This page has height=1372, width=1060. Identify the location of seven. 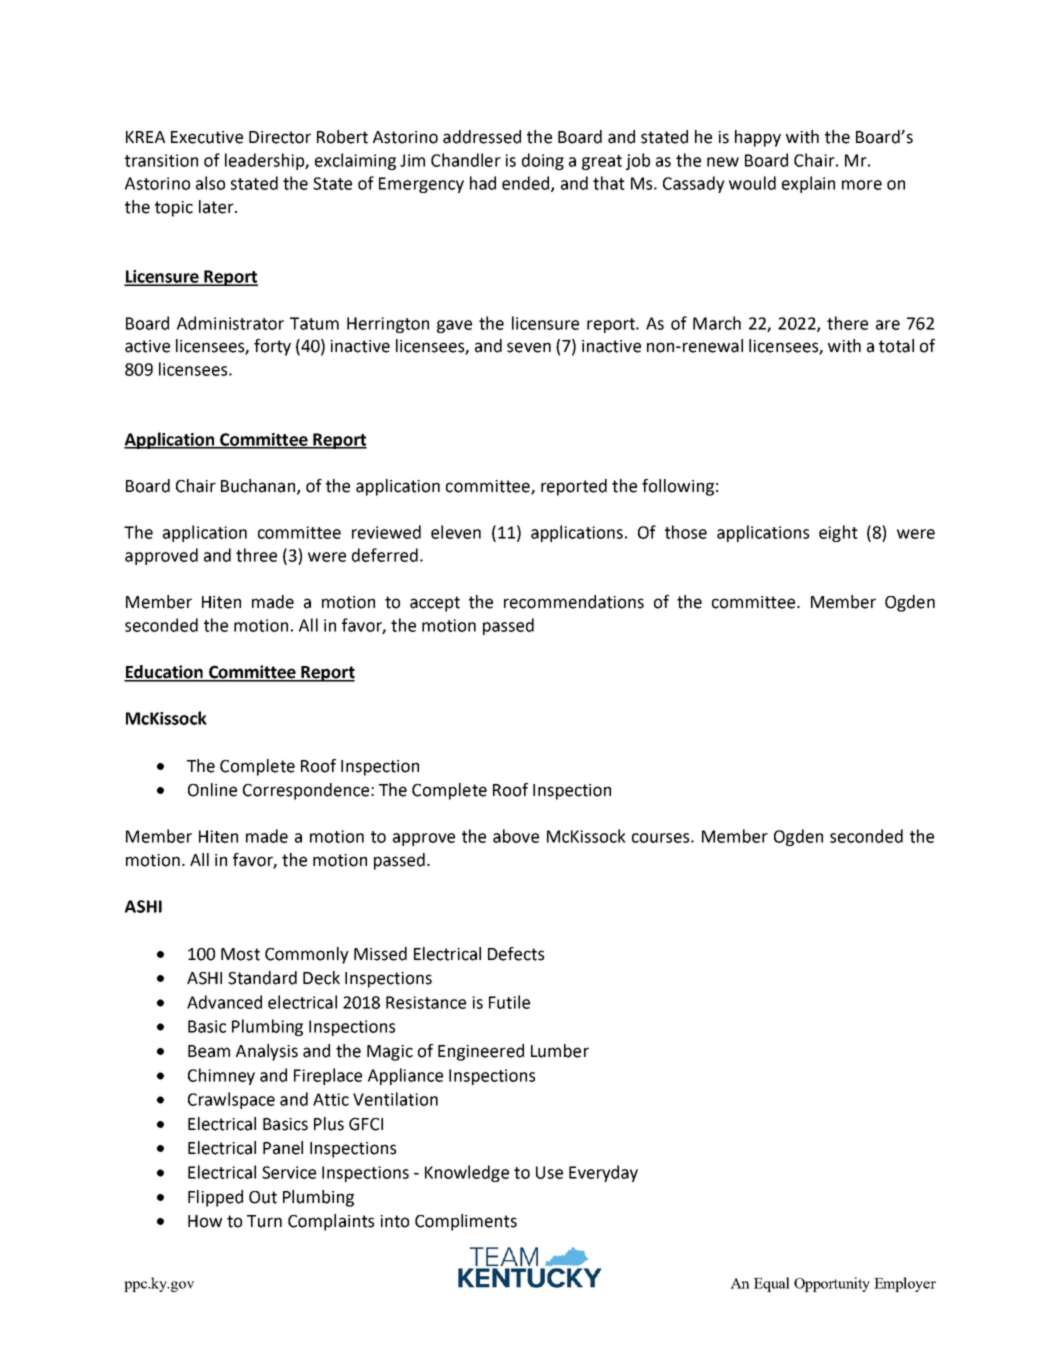
(529, 347).
